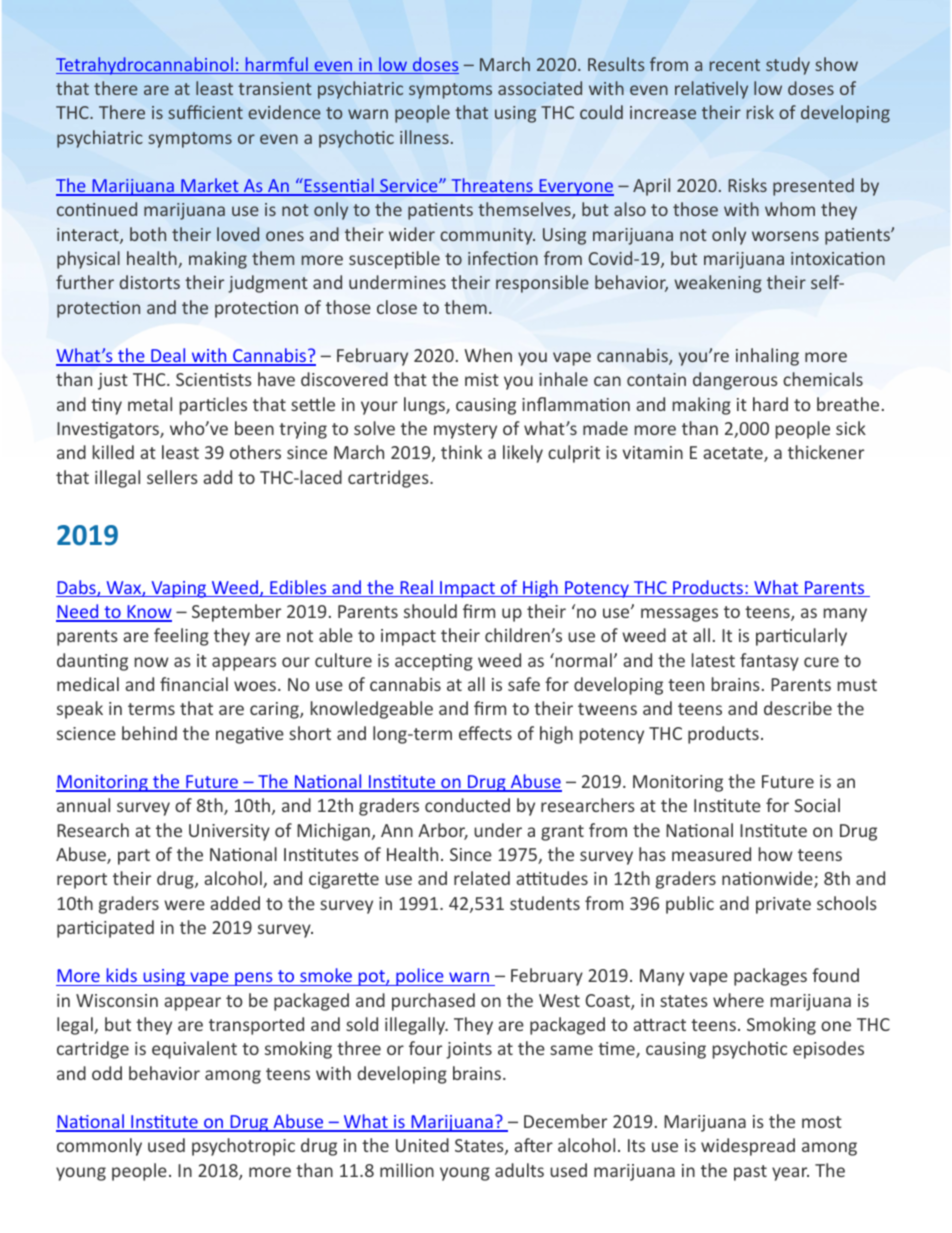 Image resolution: width=952 pixels, height=1233 pixels. I want to click on widespread, so click(748, 1147).
